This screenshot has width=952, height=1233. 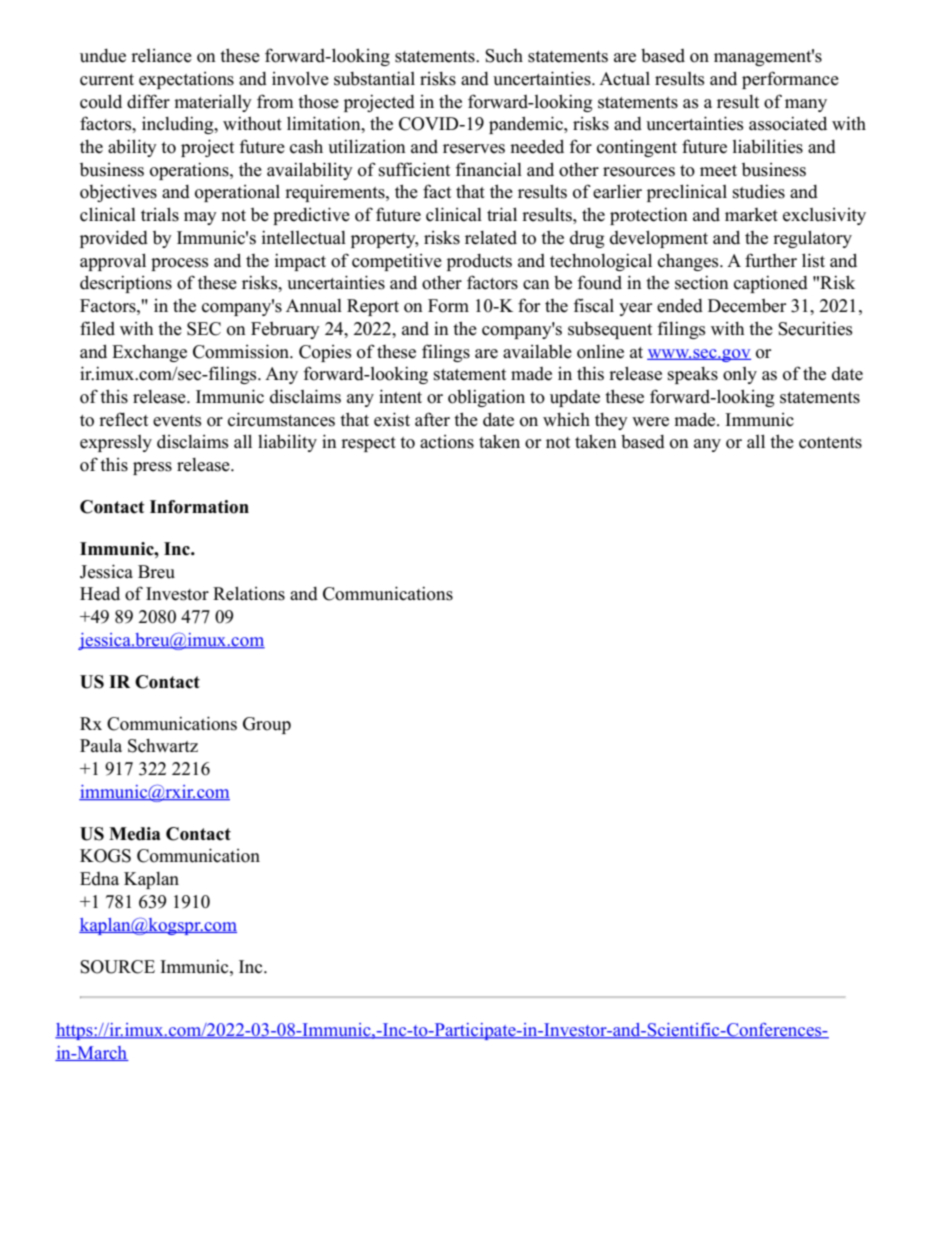 I want to click on were, so click(x=650, y=422).
